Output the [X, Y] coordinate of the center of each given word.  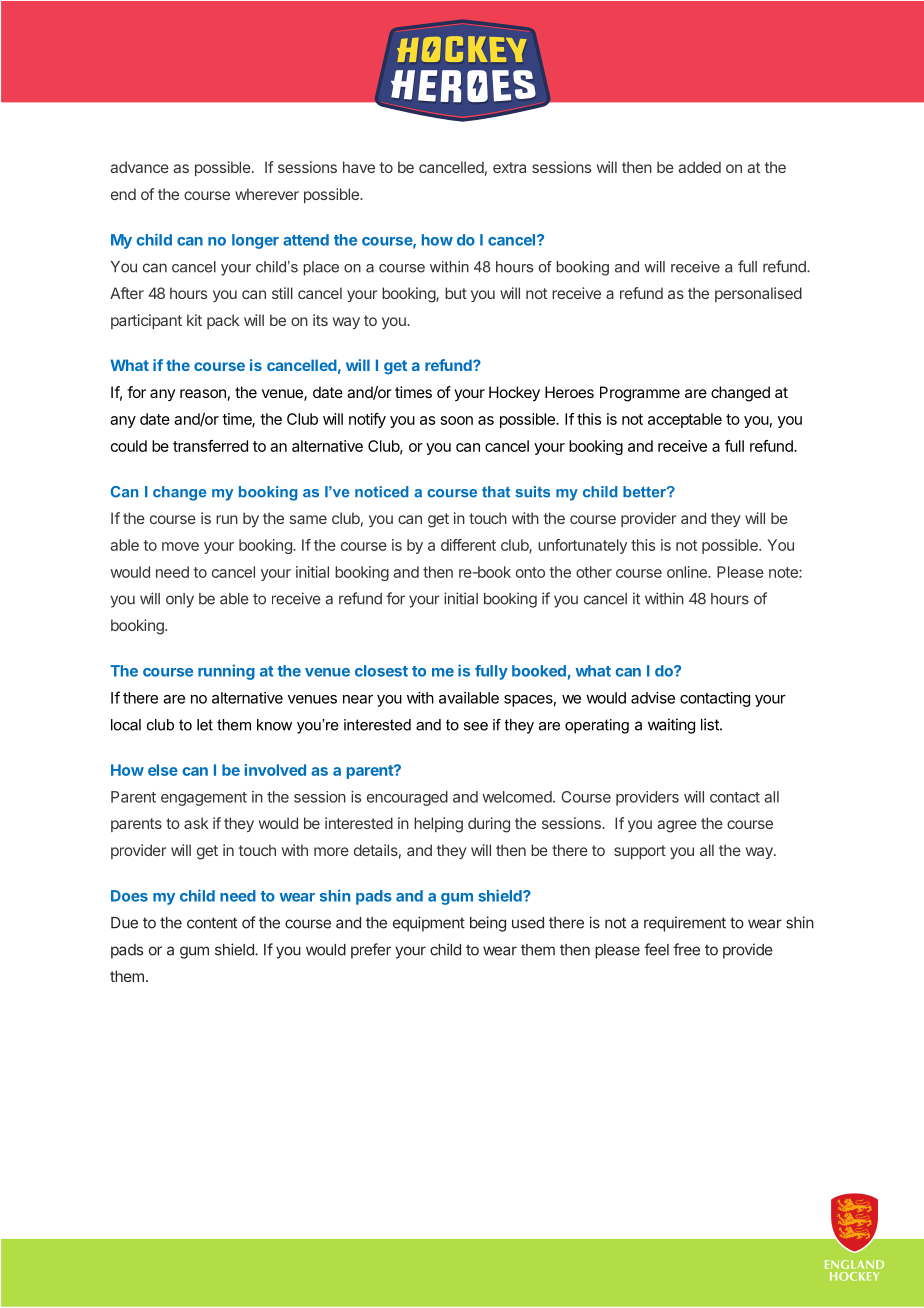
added [699, 167]
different [468, 545]
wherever [267, 194]
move [180, 546]
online [688, 572]
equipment [429, 924]
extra [509, 167]
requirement [685, 924]
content [212, 923]
